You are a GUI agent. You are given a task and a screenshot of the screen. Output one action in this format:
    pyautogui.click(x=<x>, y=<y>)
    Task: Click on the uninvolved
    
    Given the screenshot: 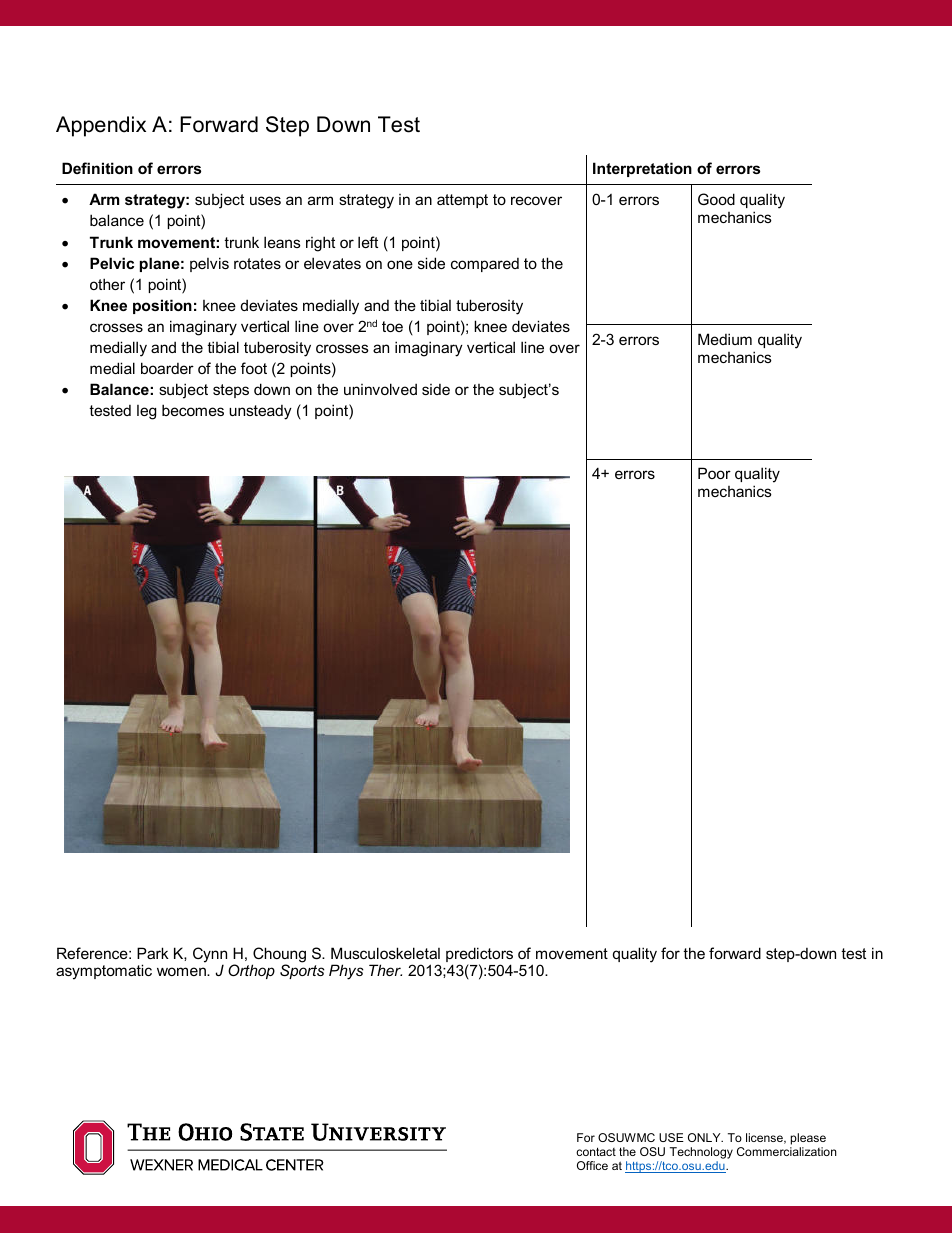 What is the action you would take?
    pyautogui.click(x=380, y=389)
